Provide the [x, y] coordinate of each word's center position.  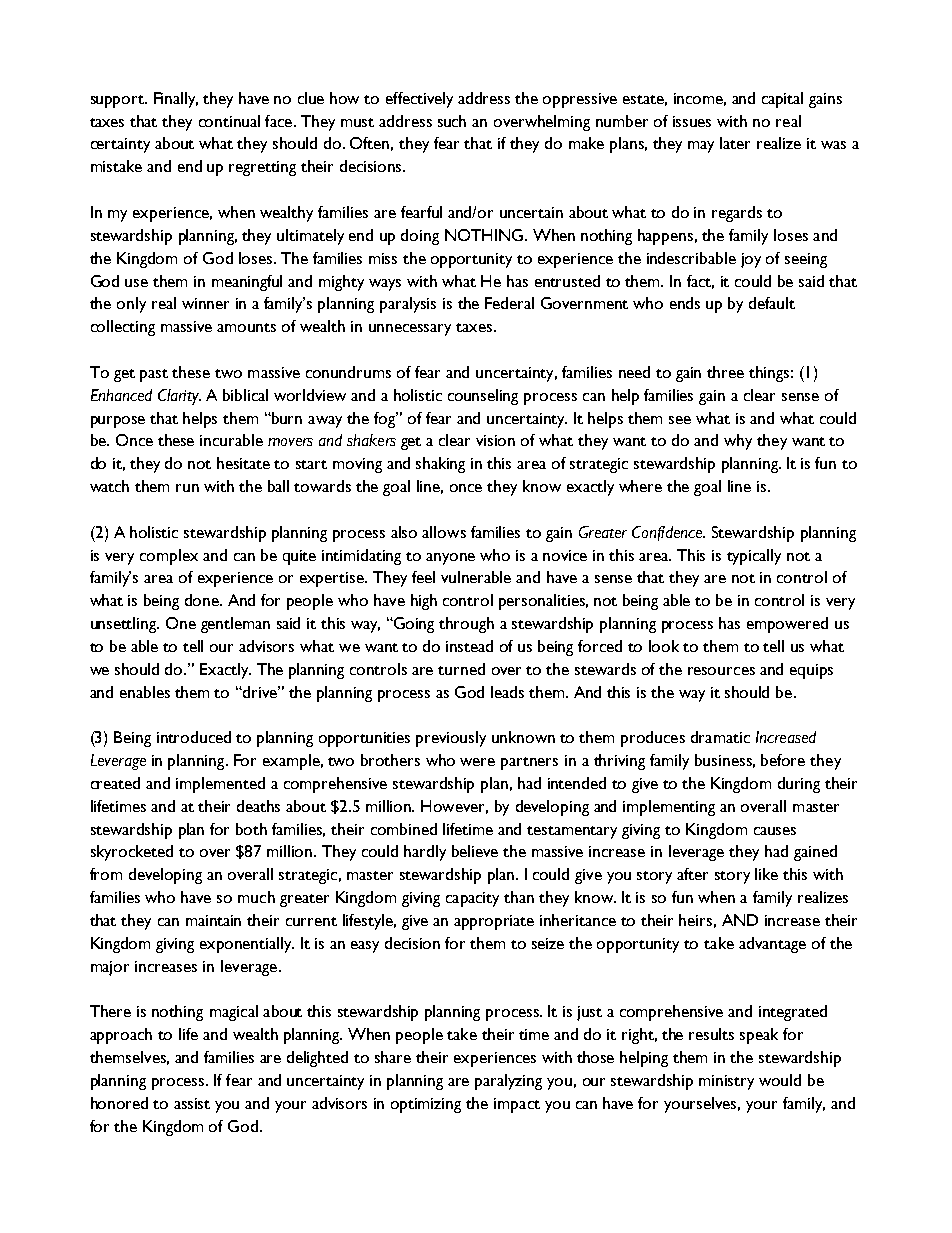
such [452, 121]
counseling [483, 397]
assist [192, 1103]
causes [775, 831]
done [203, 600]
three [725, 372]
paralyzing [508, 1082]
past [154, 375]
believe [475, 851]
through [466, 625]
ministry [726, 1082]
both [251, 829]
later [735, 143]
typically [754, 557]
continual [229, 121]
